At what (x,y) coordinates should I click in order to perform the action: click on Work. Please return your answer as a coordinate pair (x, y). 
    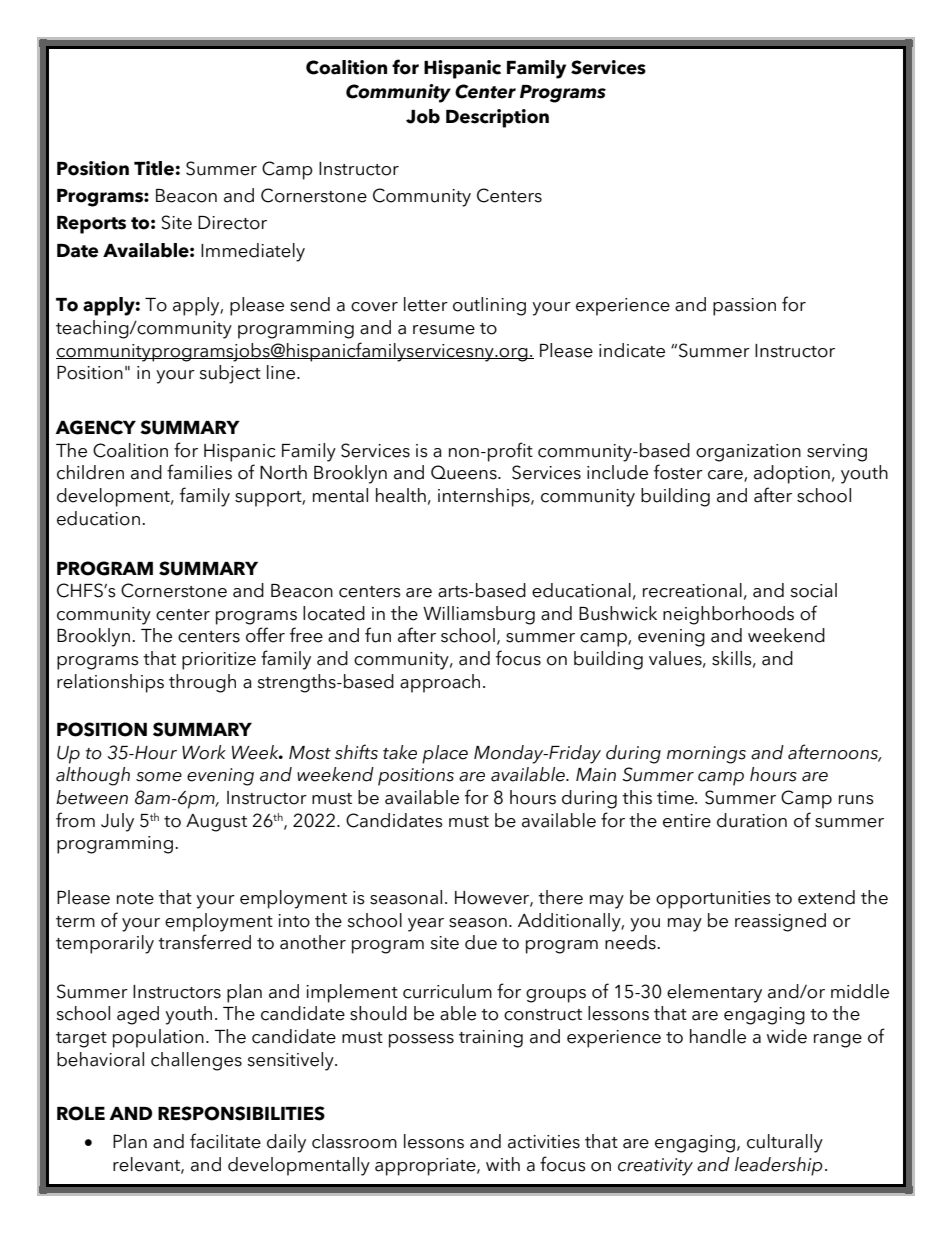
    Looking at the image, I should click on (204, 752).
